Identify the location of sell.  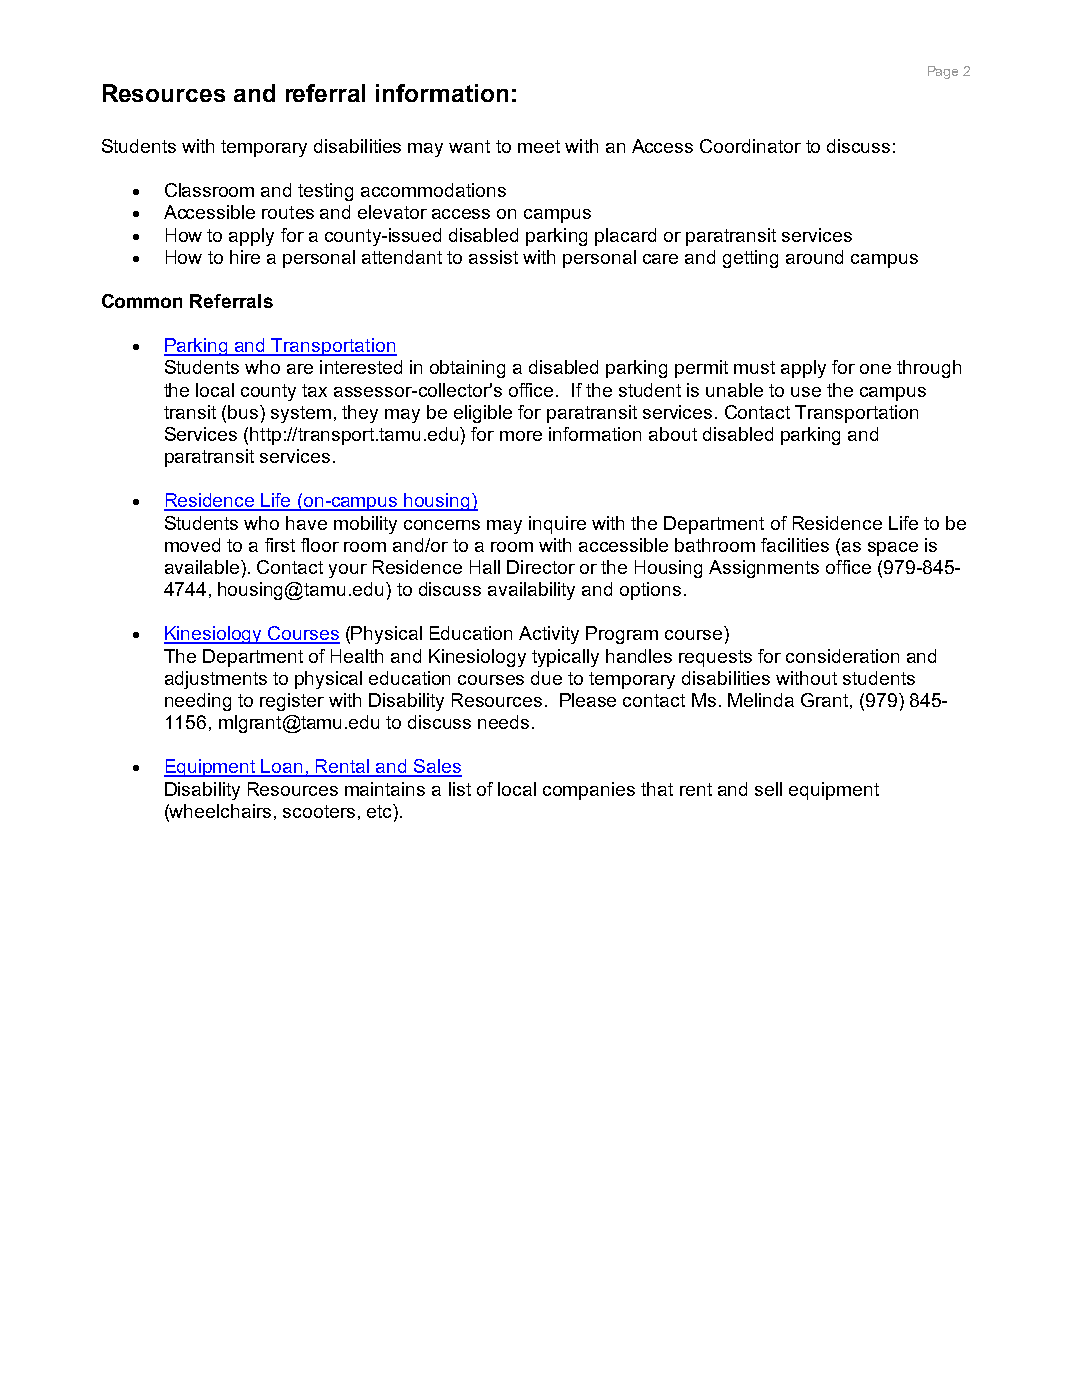
(768, 789).
